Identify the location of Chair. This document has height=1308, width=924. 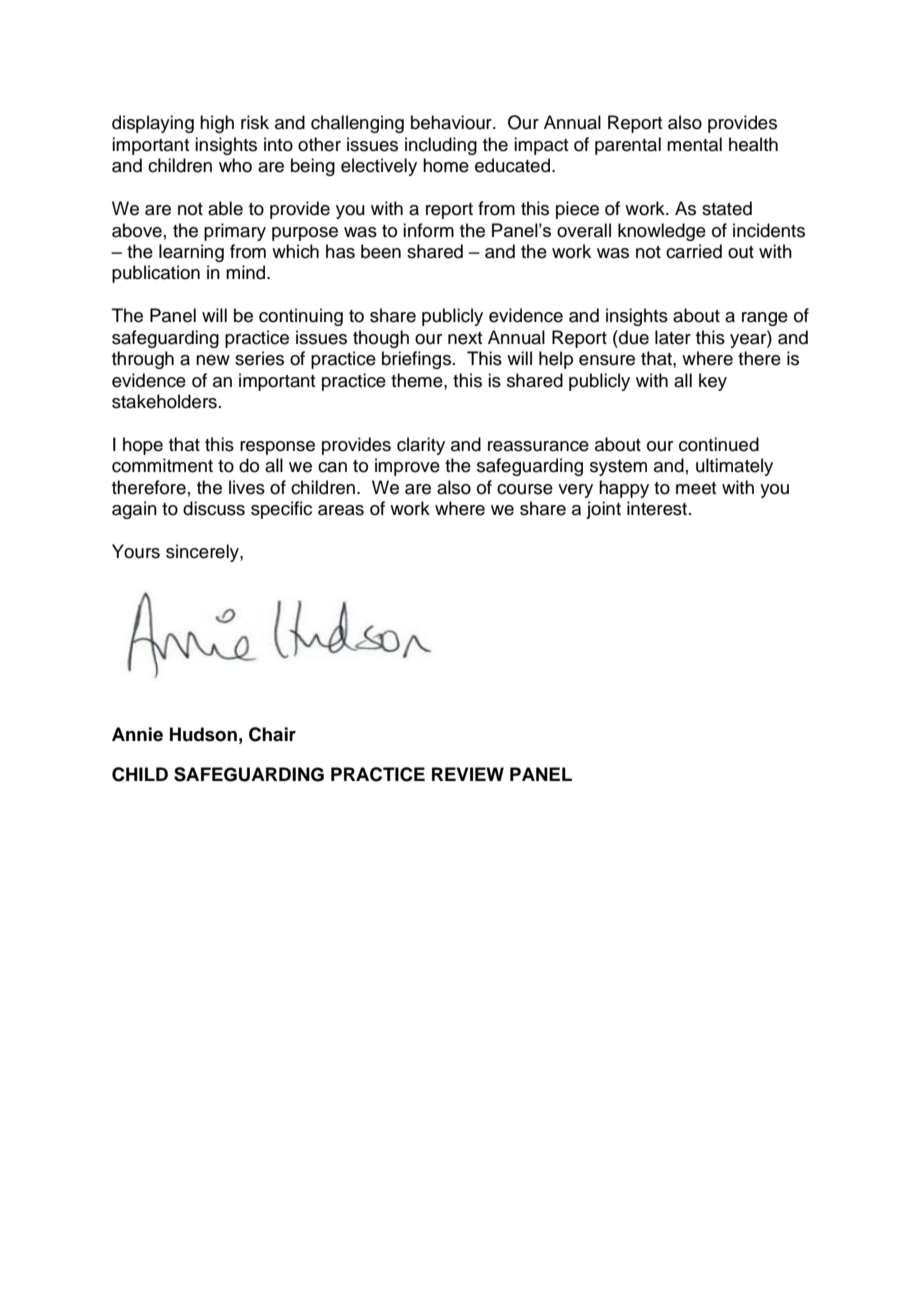
(272, 734).
